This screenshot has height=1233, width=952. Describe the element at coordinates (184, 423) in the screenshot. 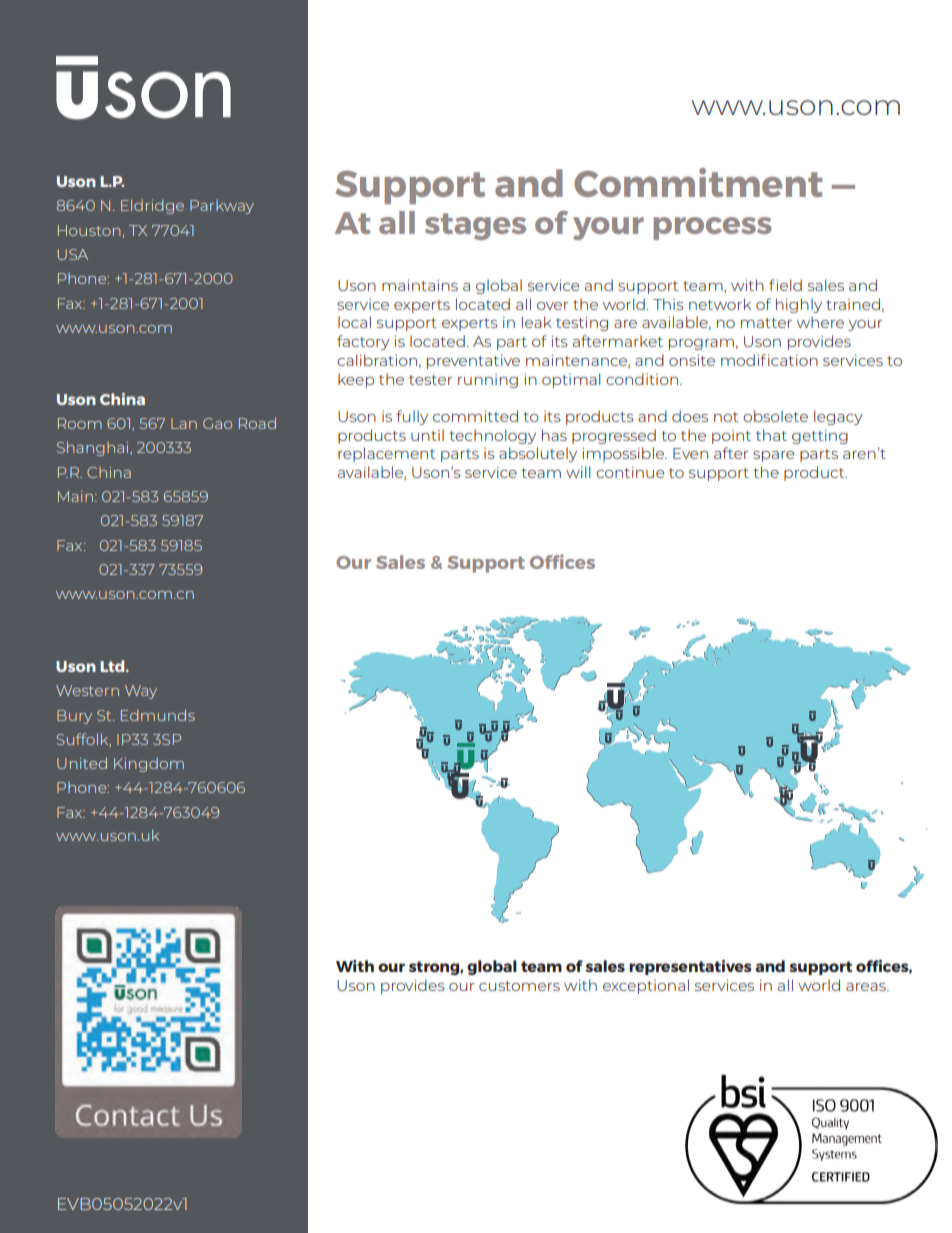

I see `Lan` at that location.
